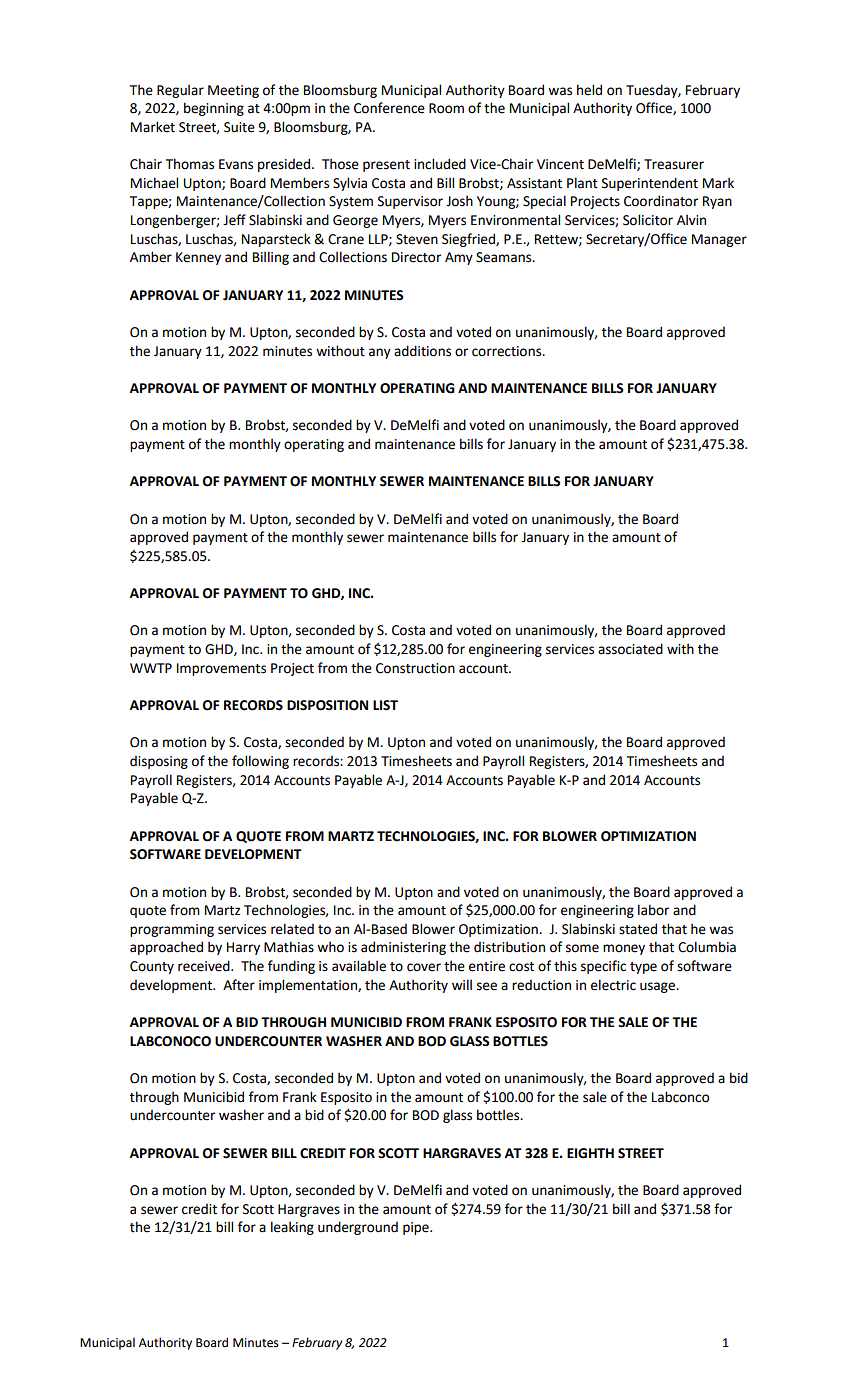 The width and height of the image is (849, 1400). Describe the element at coordinates (653, 910) in the image. I see `labor` at that location.
